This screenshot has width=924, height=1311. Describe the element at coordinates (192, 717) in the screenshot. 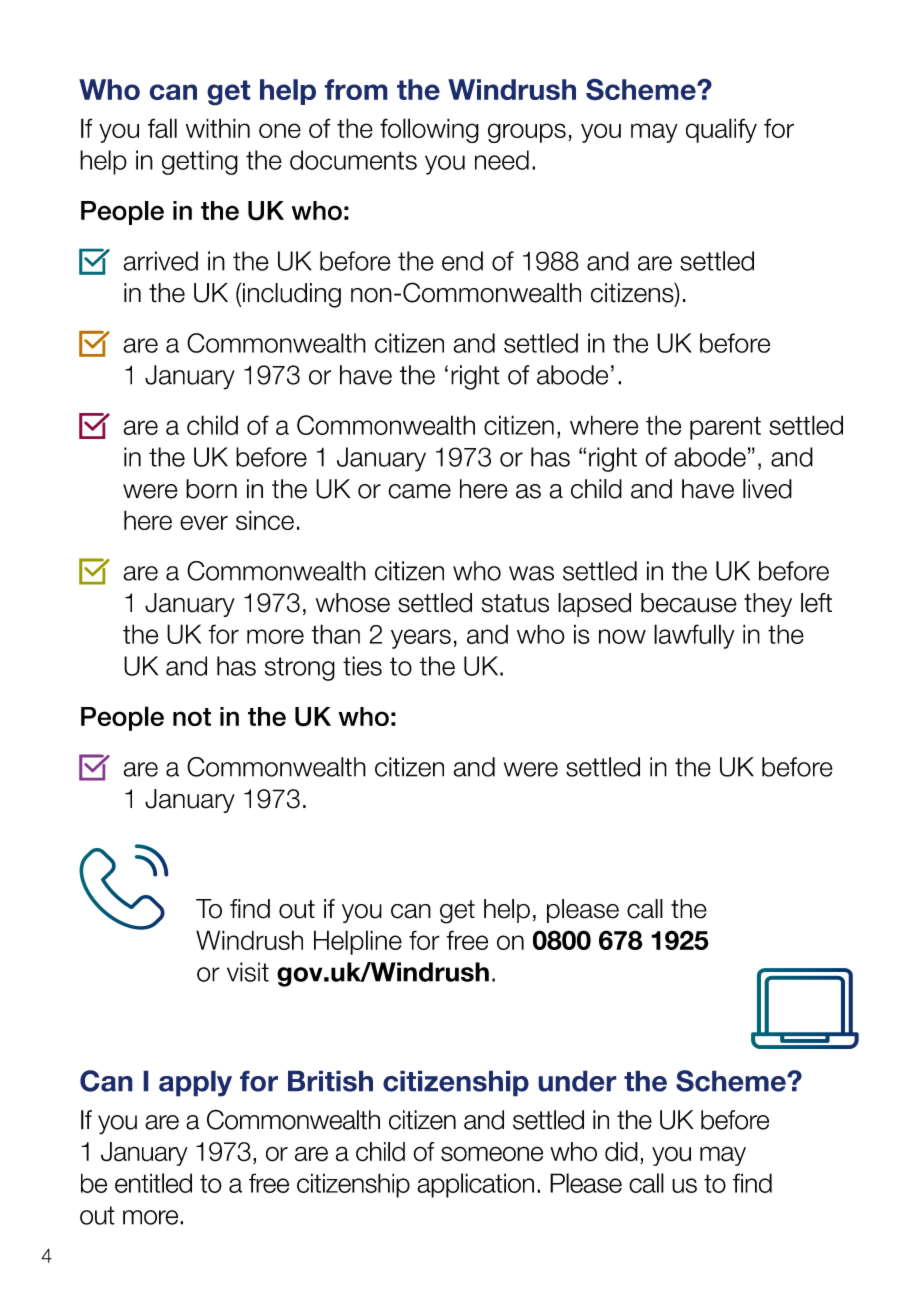

I see `not` at that location.
